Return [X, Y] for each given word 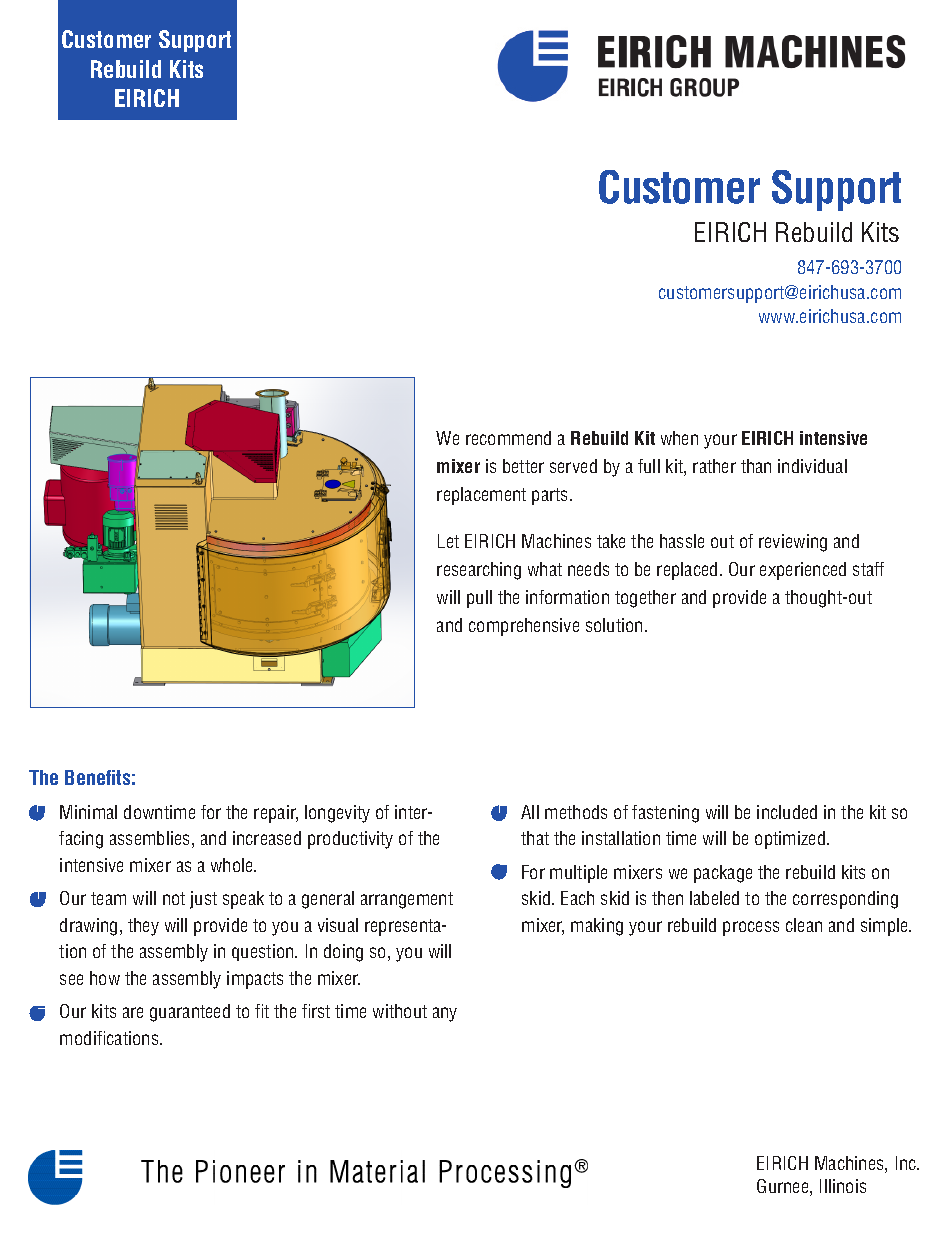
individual [812, 466]
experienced [803, 571]
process [751, 928]
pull [479, 599]
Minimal [88, 812]
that [535, 838]
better [523, 466]
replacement [481, 496]
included [787, 812]
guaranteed [190, 1013]
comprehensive [524, 627]
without [400, 1011]
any [445, 1014]
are [133, 1012]
